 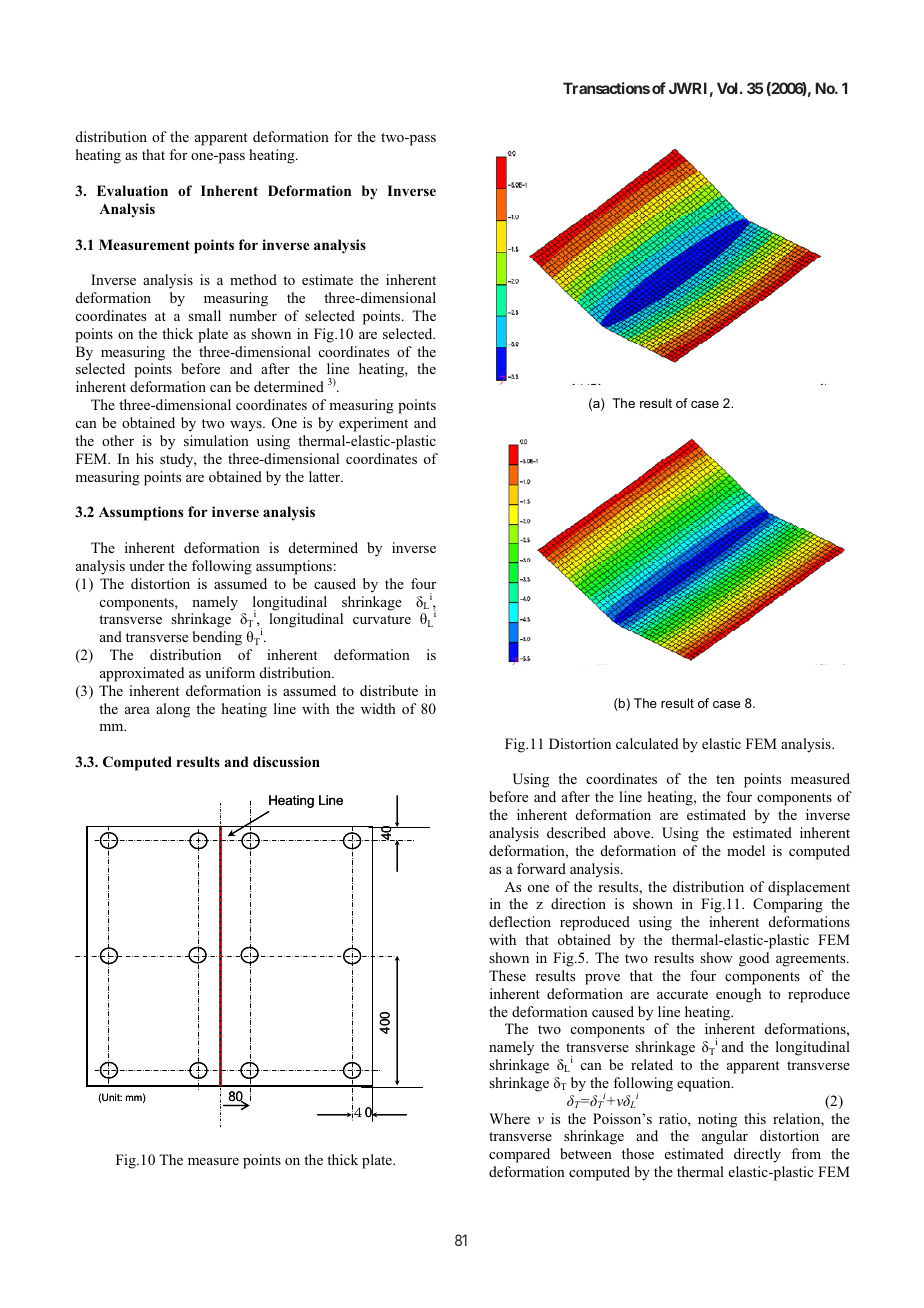 What do you see at coordinates (373, 424) in the document?
I see `experiment` at bounding box center [373, 424].
